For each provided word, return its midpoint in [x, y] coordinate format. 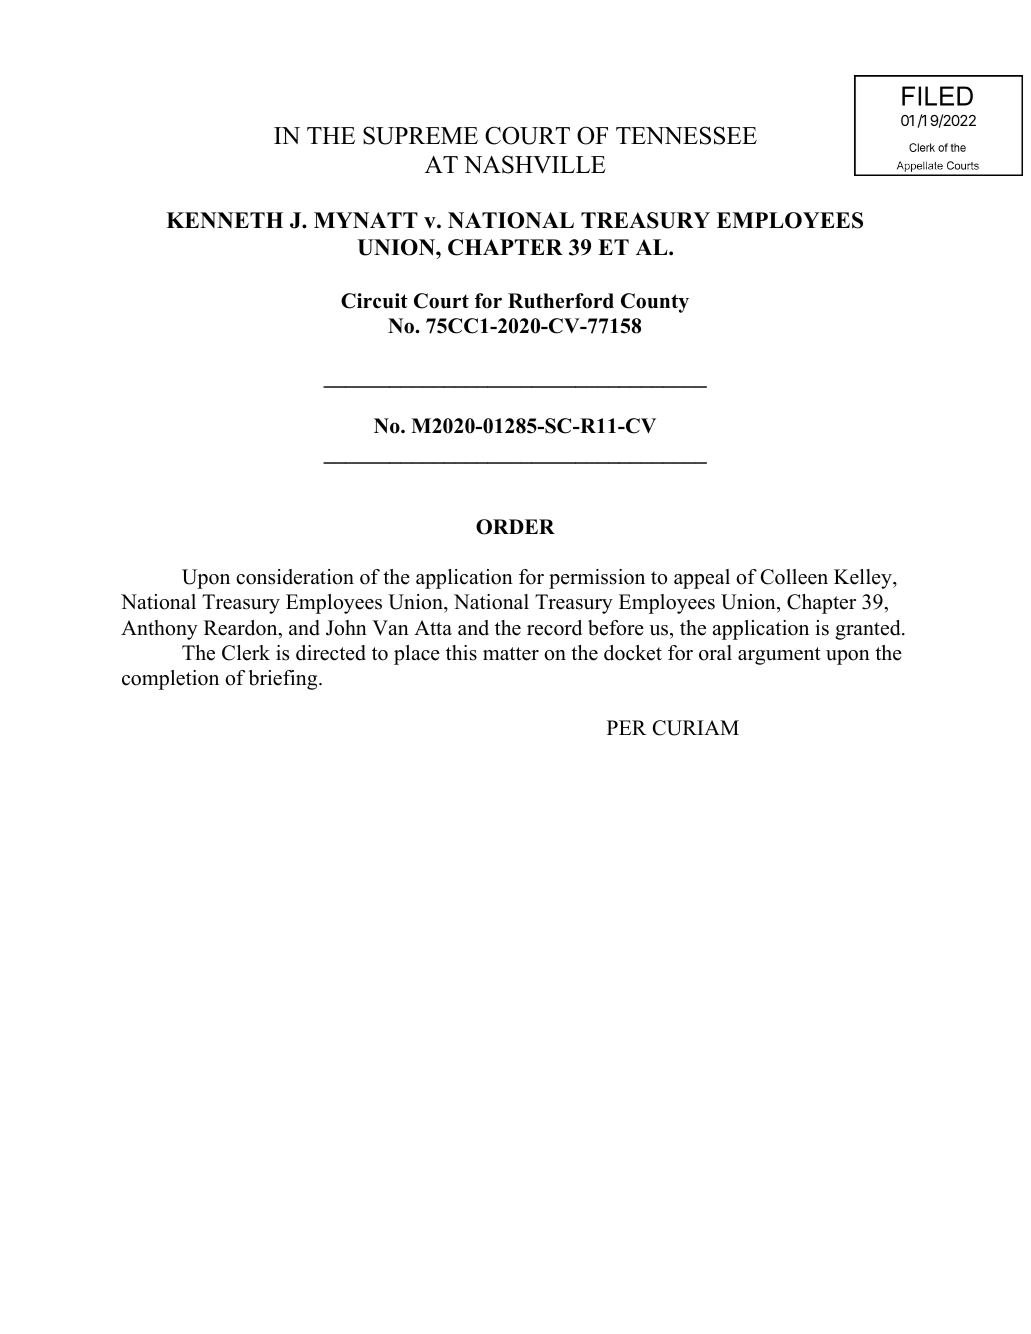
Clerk [246, 653]
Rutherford [561, 301]
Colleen [794, 577]
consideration [295, 577]
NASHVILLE [535, 164]
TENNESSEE [686, 135]
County [655, 303]
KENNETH [224, 220]
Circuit [374, 301]
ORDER [515, 527]
